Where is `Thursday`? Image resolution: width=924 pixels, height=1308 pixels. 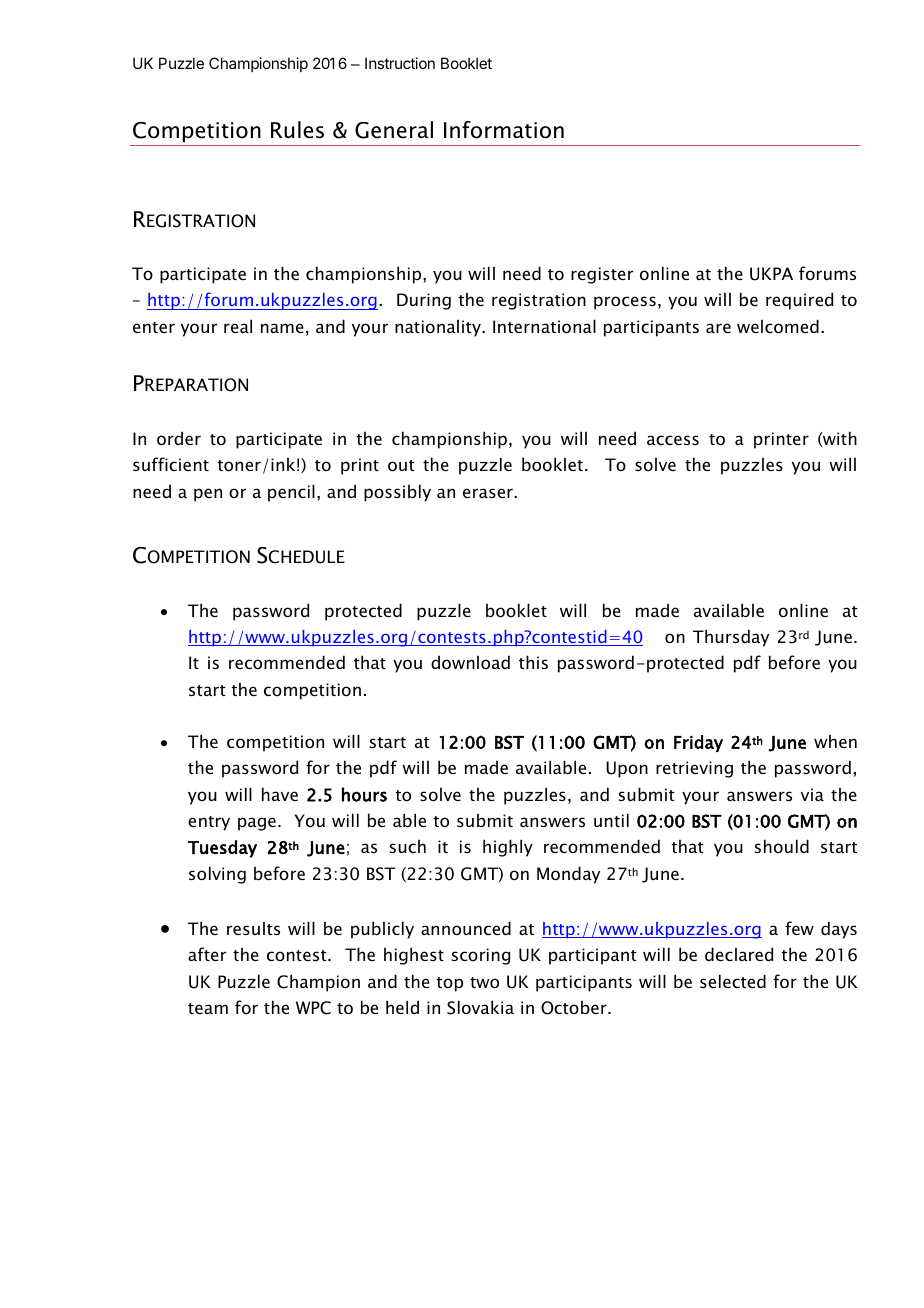 Thursday is located at coordinates (731, 638).
